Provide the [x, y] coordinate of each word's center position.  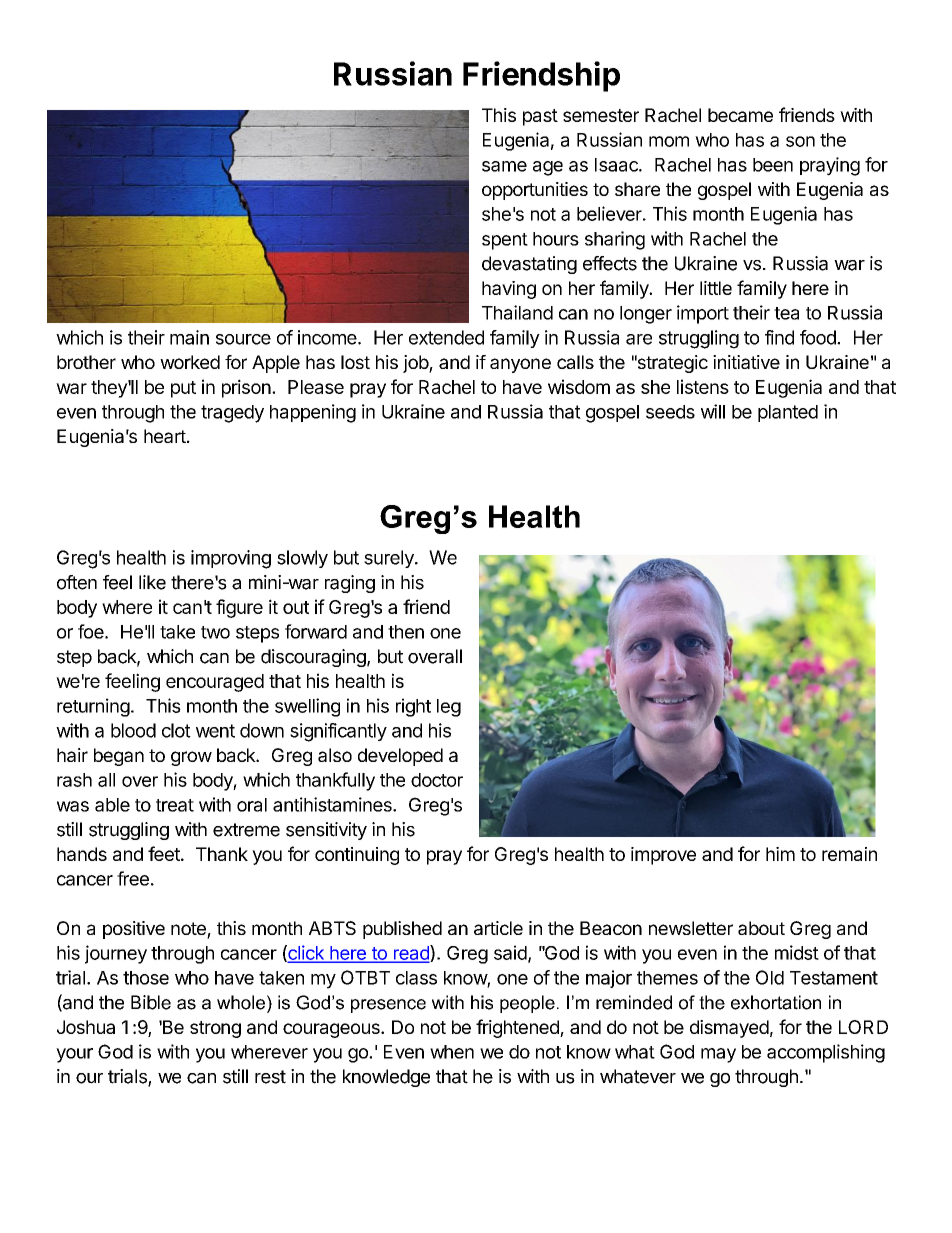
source [243, 339]
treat [175, 805]
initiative [746, 362]
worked [190, 362]
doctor [437, 780]
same [504, 166]
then [406, 632]
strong [215, 1029]
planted [788, 413]
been [773, 165]
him [780, 854]
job [416, 364]
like [152, 582]
